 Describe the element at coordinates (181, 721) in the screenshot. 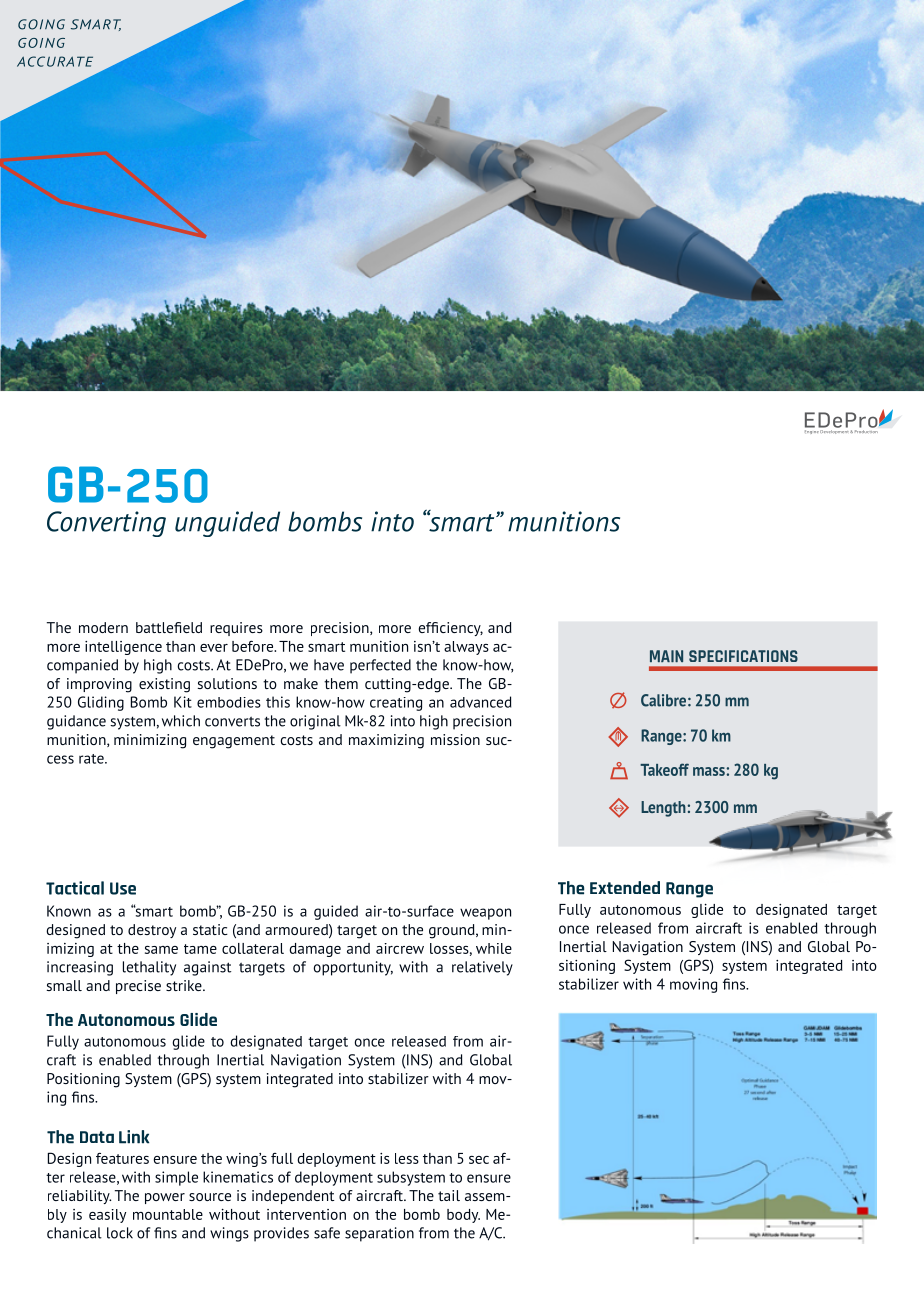

I see `which` at that location.
